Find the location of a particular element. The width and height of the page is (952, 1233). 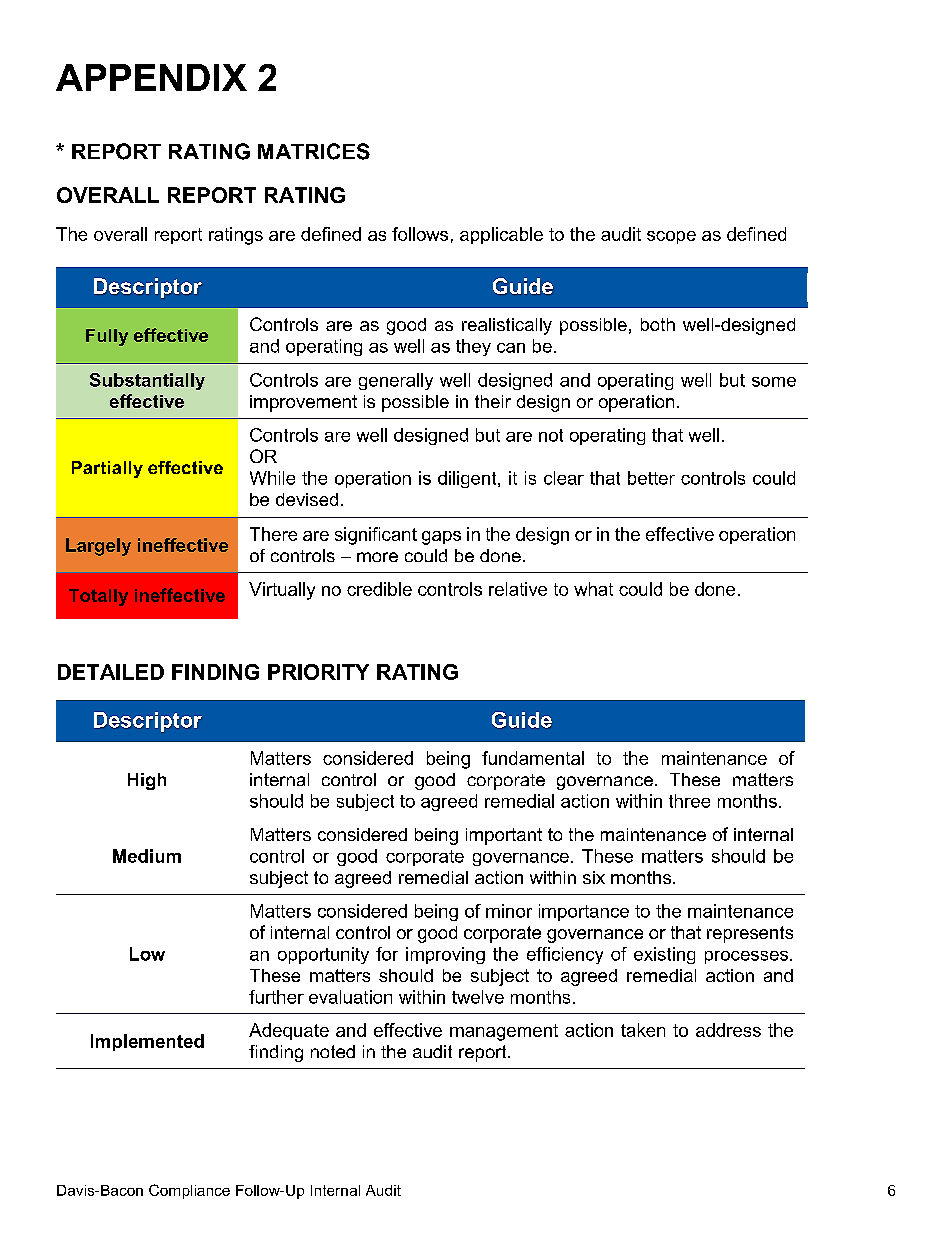

DETAILED is located at coordinates (111, 672).
